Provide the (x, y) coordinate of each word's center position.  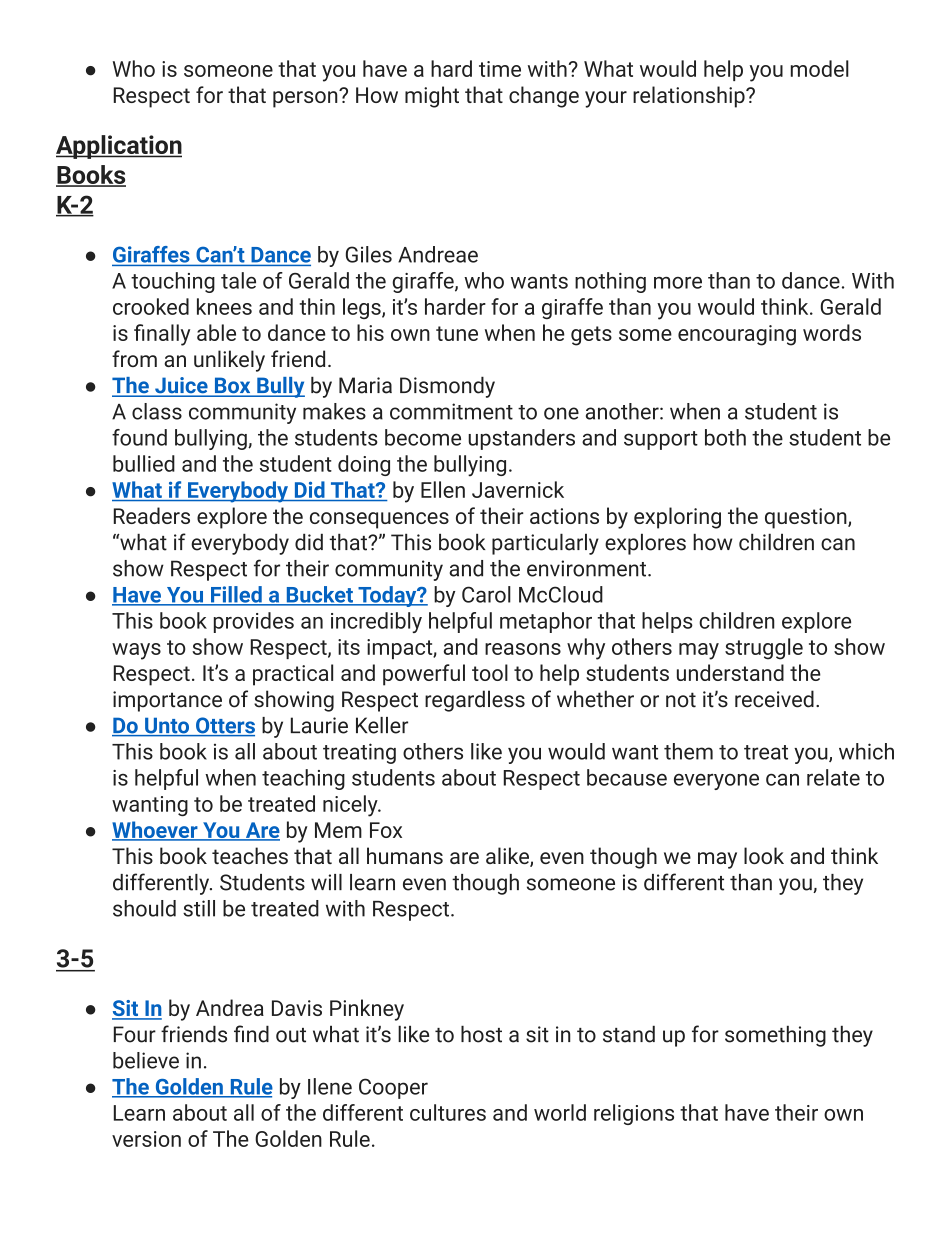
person (306, 99)
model (820, 68)
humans (405, 855)
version (146, 1139)
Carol (486, 594)
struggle (764, 649)
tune (457, 333)
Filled (236, 595)
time (500, 69)
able (216, 332)
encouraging (737, 335)
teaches (250, 855)
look (764, 855)
